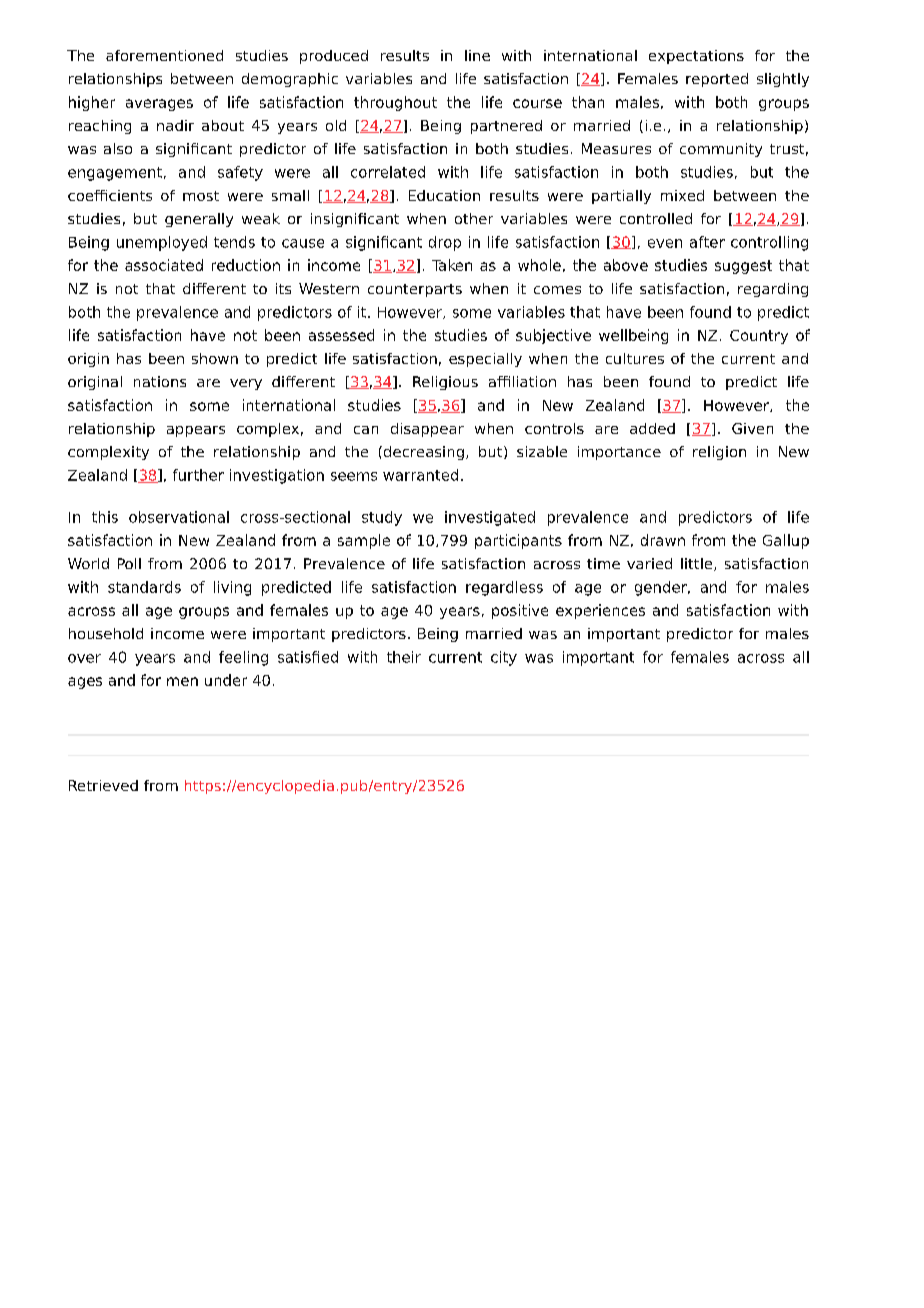 The height and width of the screenshot is (1308, 924). Describe the element at coordinates (404, 657) in the screenshot. I see `their` at that location.
